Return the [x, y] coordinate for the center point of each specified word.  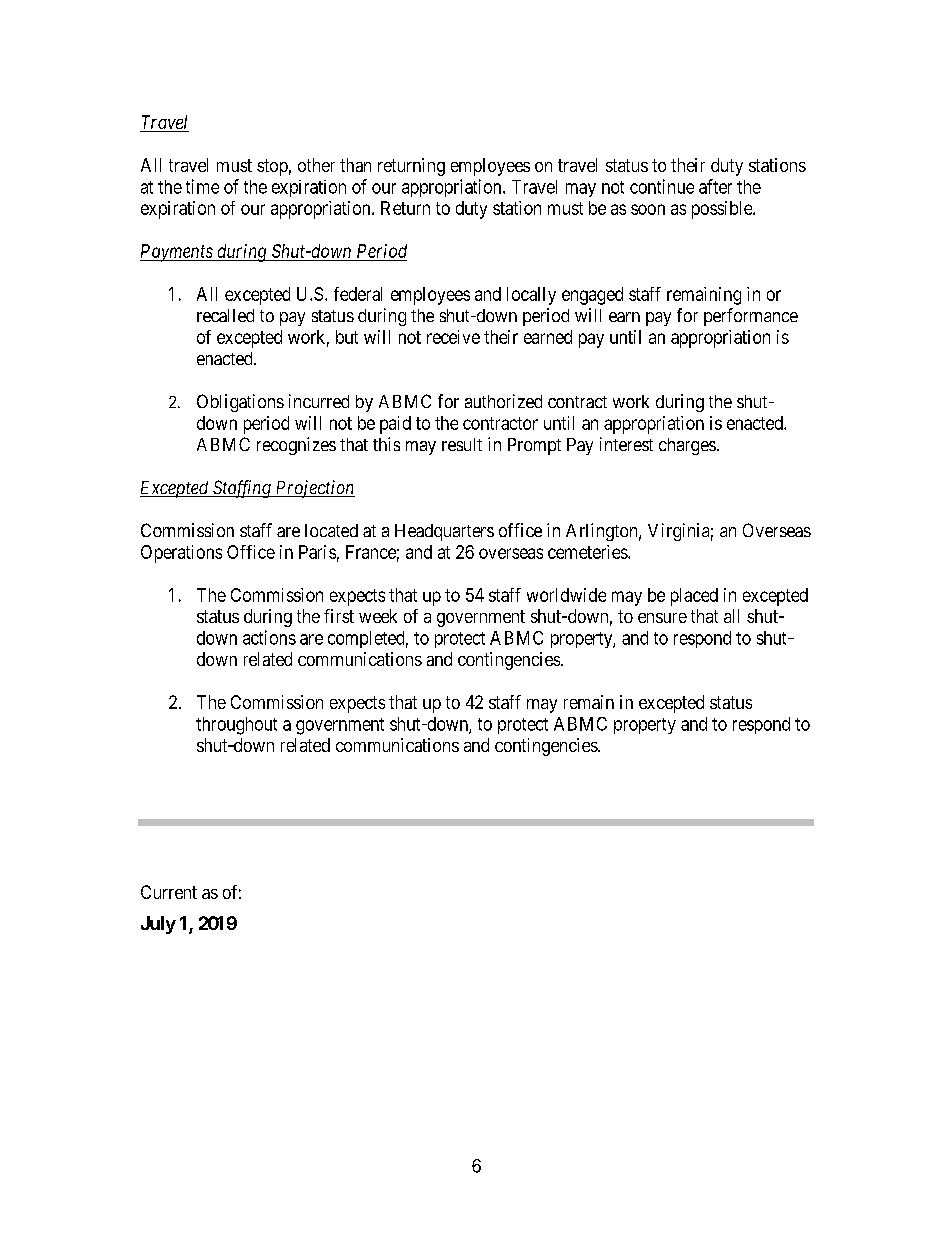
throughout [236, 726]
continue [662, 186]
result [462, 444]
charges [687, 446]
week [378, 616]
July [158, 925]
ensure [662, 618]
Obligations [240, 403]
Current [169, 892]
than [355, 165]
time [202, 186]
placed [694, 597]
